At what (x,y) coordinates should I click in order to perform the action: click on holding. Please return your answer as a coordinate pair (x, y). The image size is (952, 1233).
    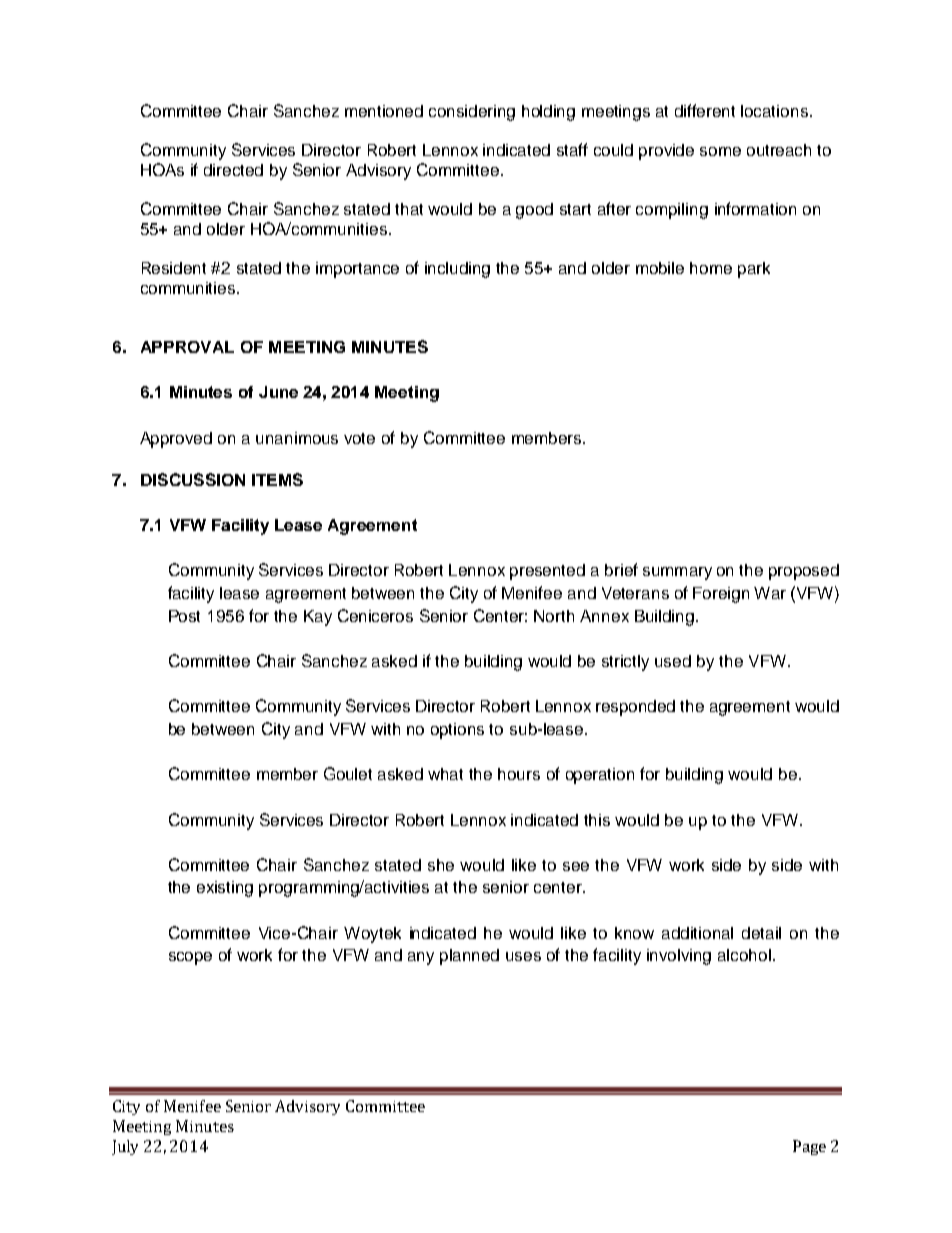
    Looking at the image, I should click on (548, 113).
